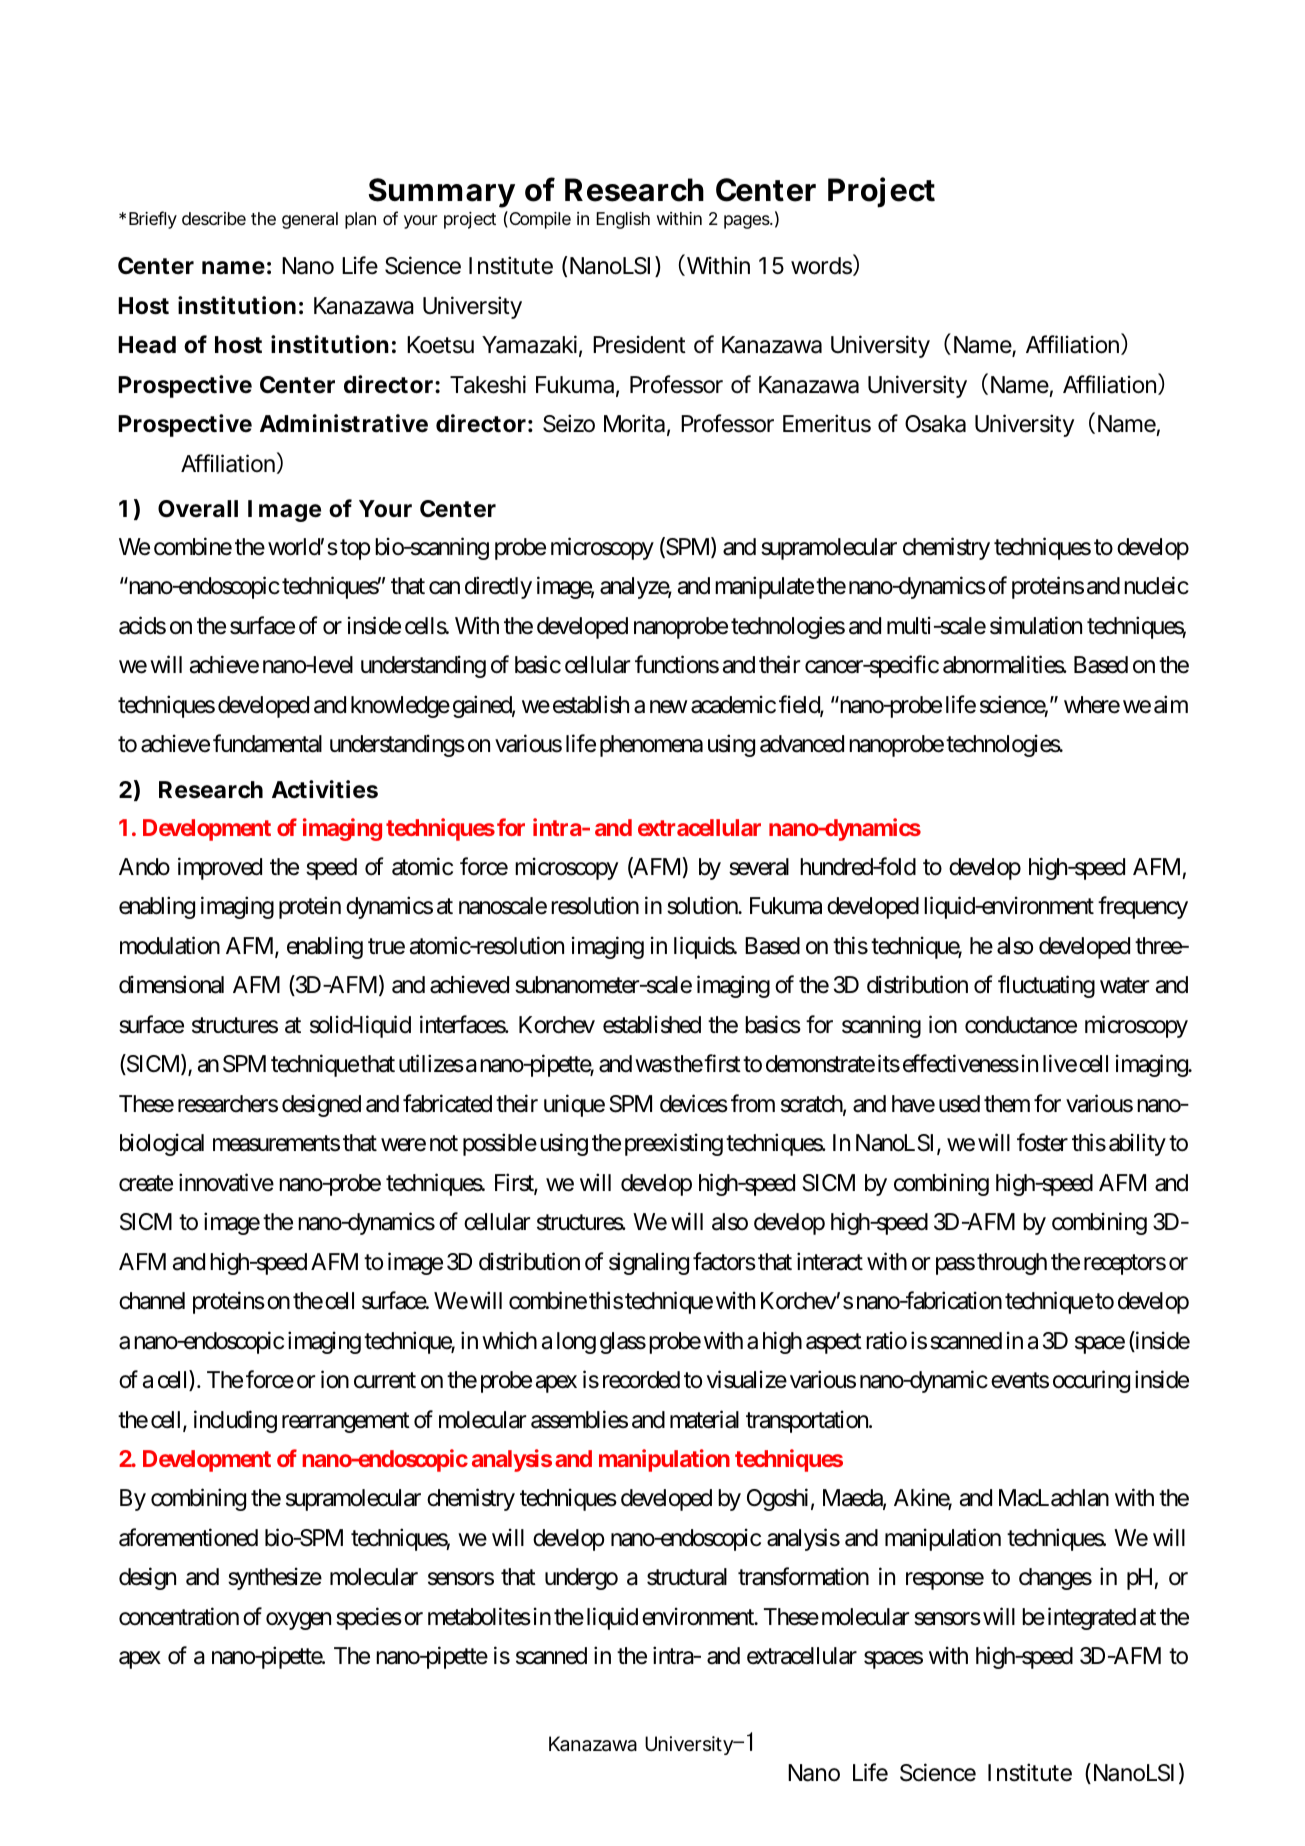 The image size is (1305, 1846). I want to click on English, so click(623, 220).
